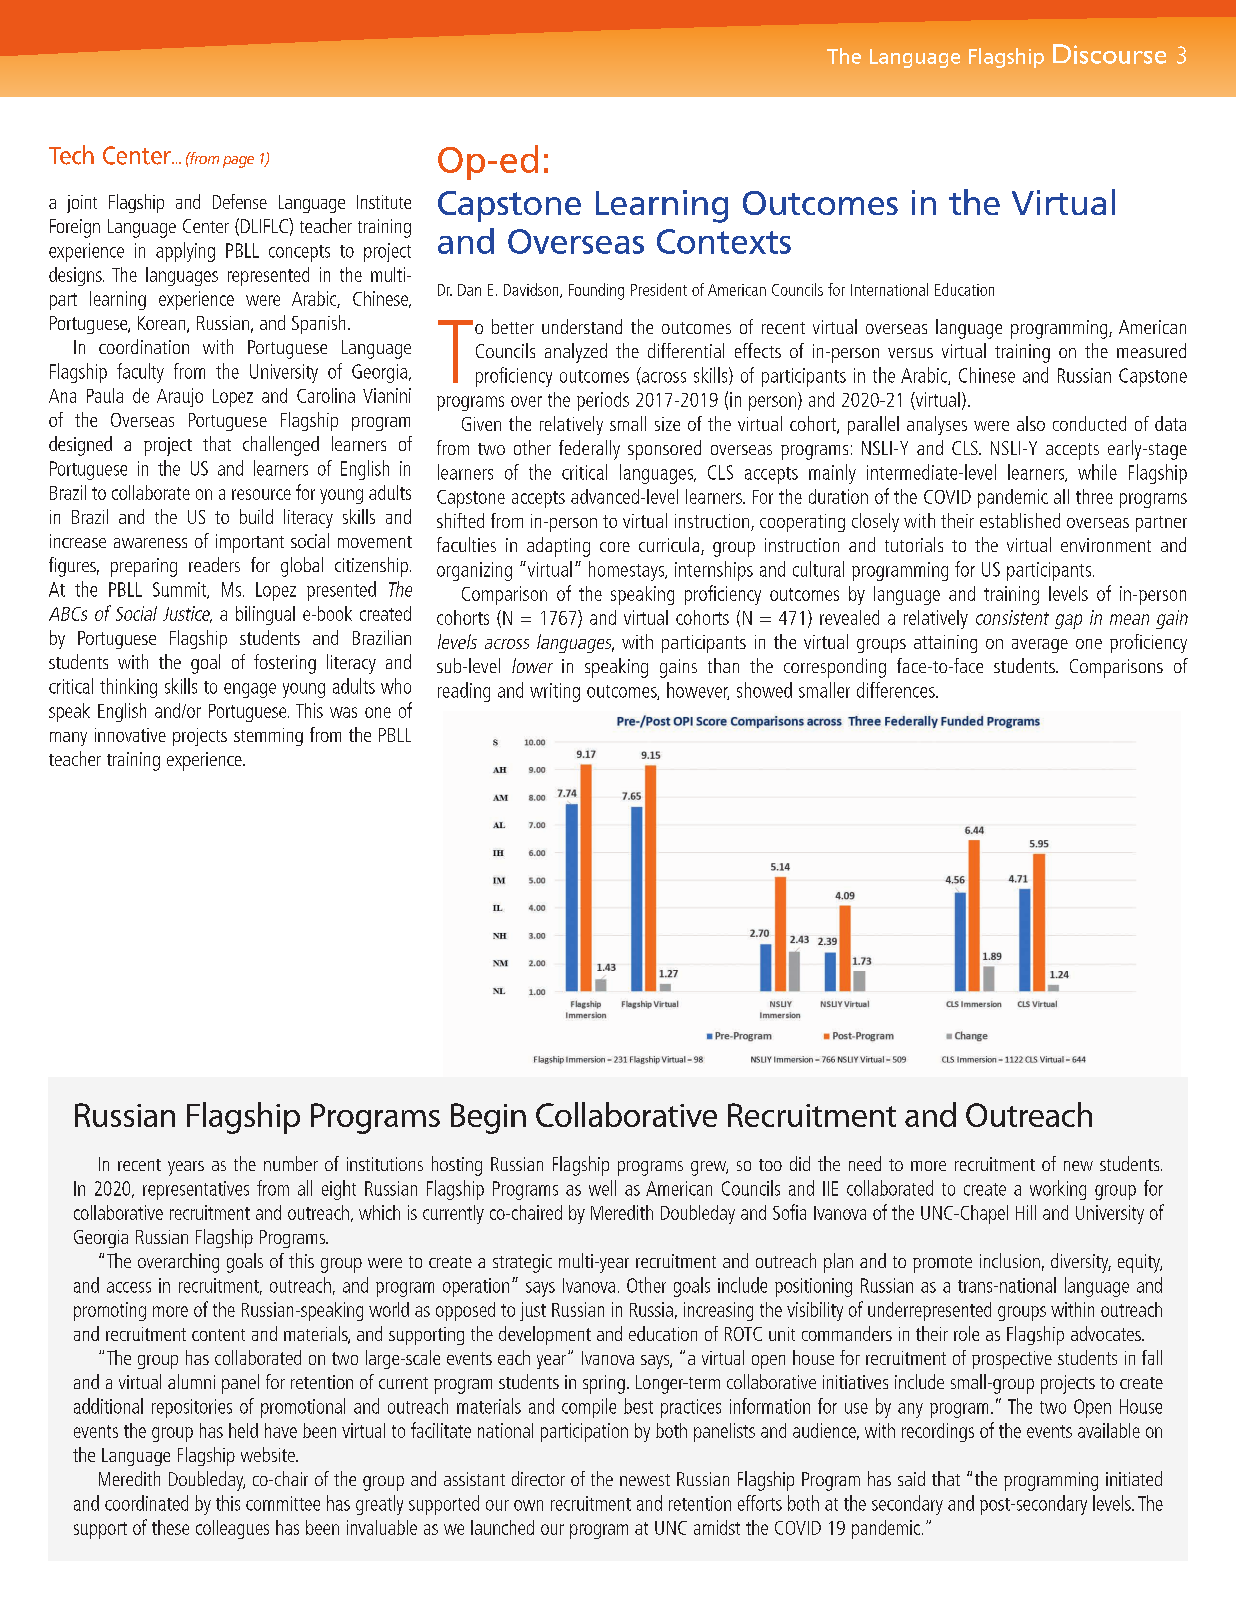 This image has height=1599, width=1236. Describe the element at coordinates (238, 162) in the image. I see `page` at that location.
